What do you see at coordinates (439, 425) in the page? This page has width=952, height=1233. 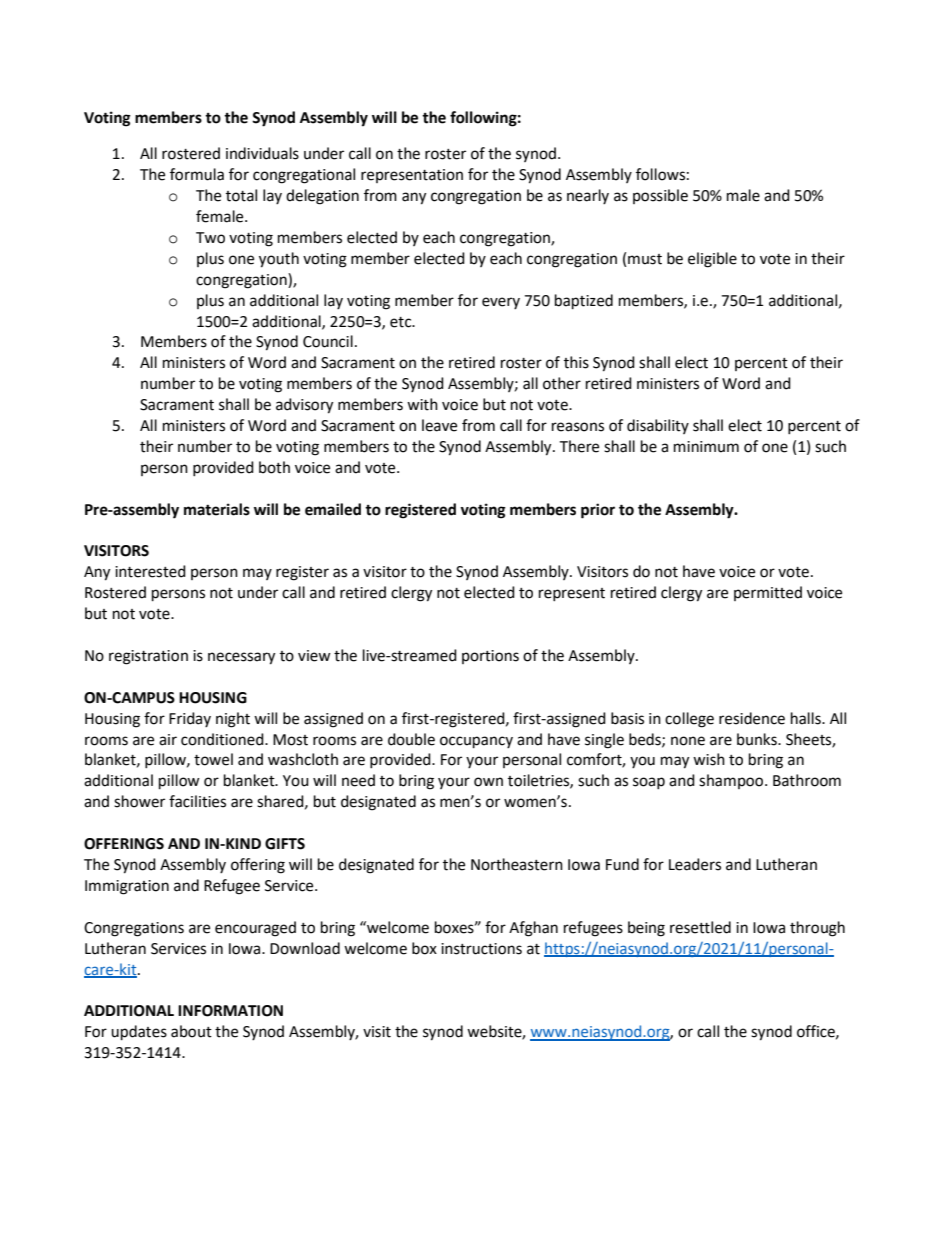 I see `leave` at bounding box center [439, 425].
